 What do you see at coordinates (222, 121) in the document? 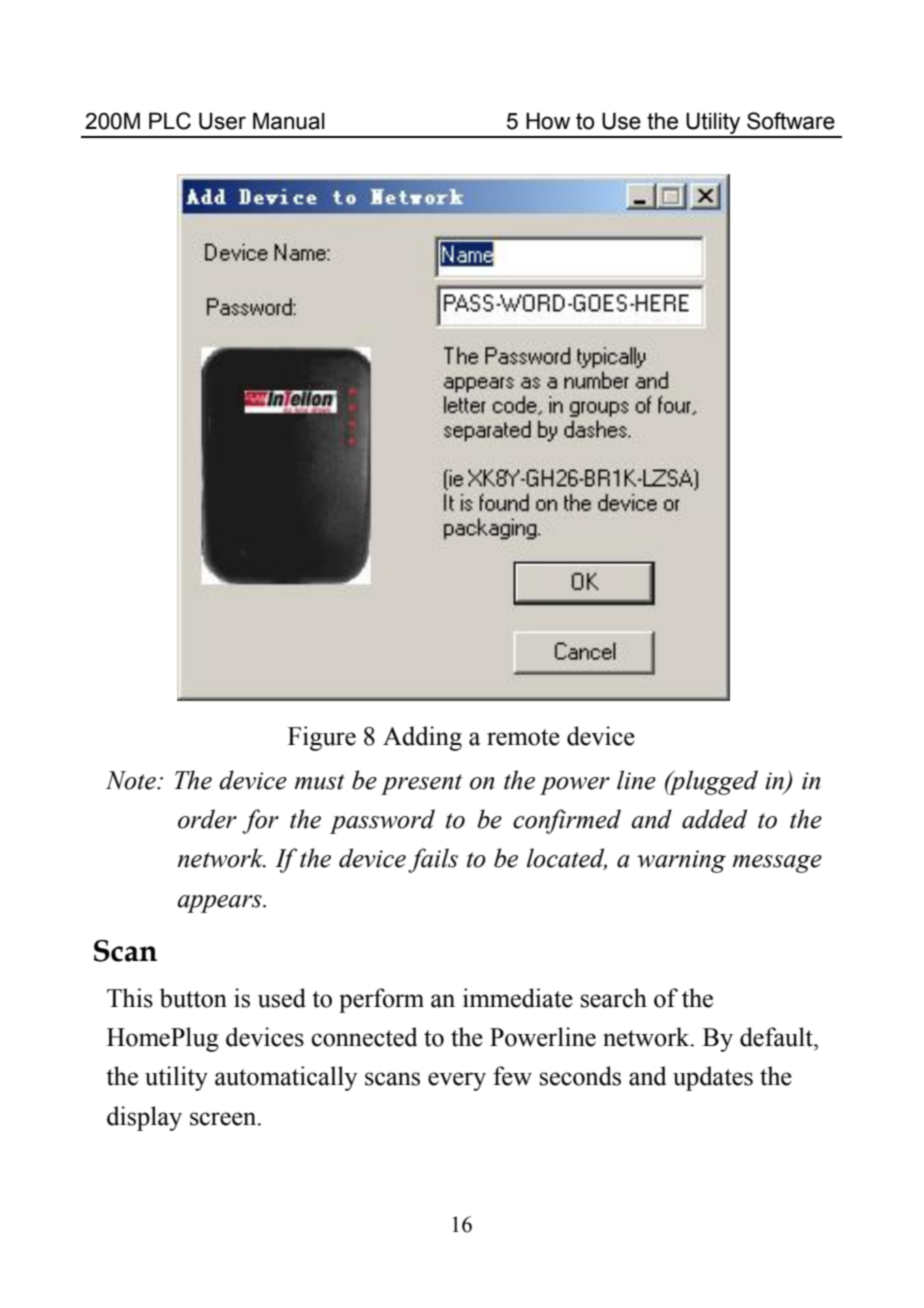
I see `User` at bounding box center [222, 121].
